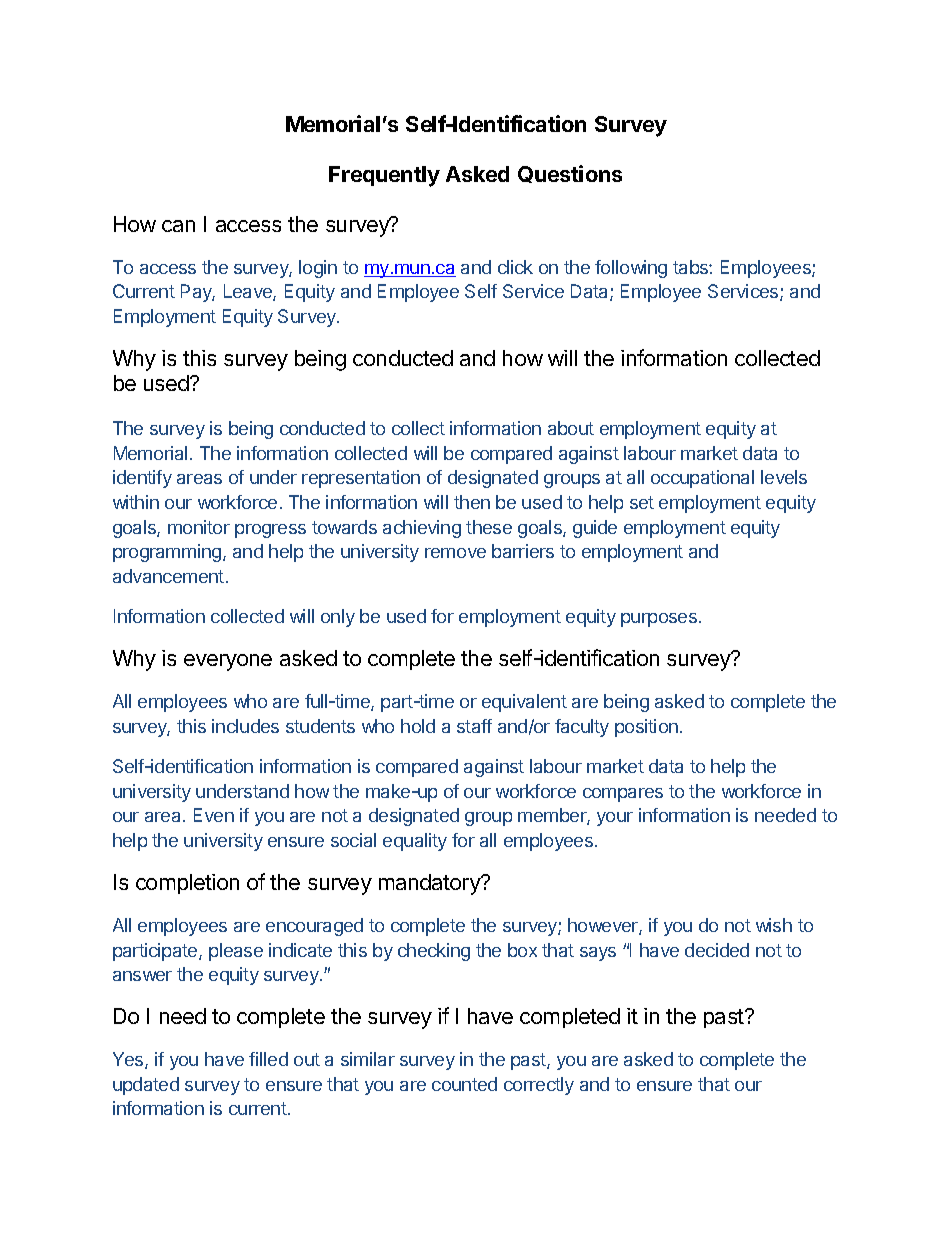 The height and width of the document is (1233, 952). What do you see at coordinates (659, 620) in the document?
I see `purposes` at bounding box center [659, 620].
